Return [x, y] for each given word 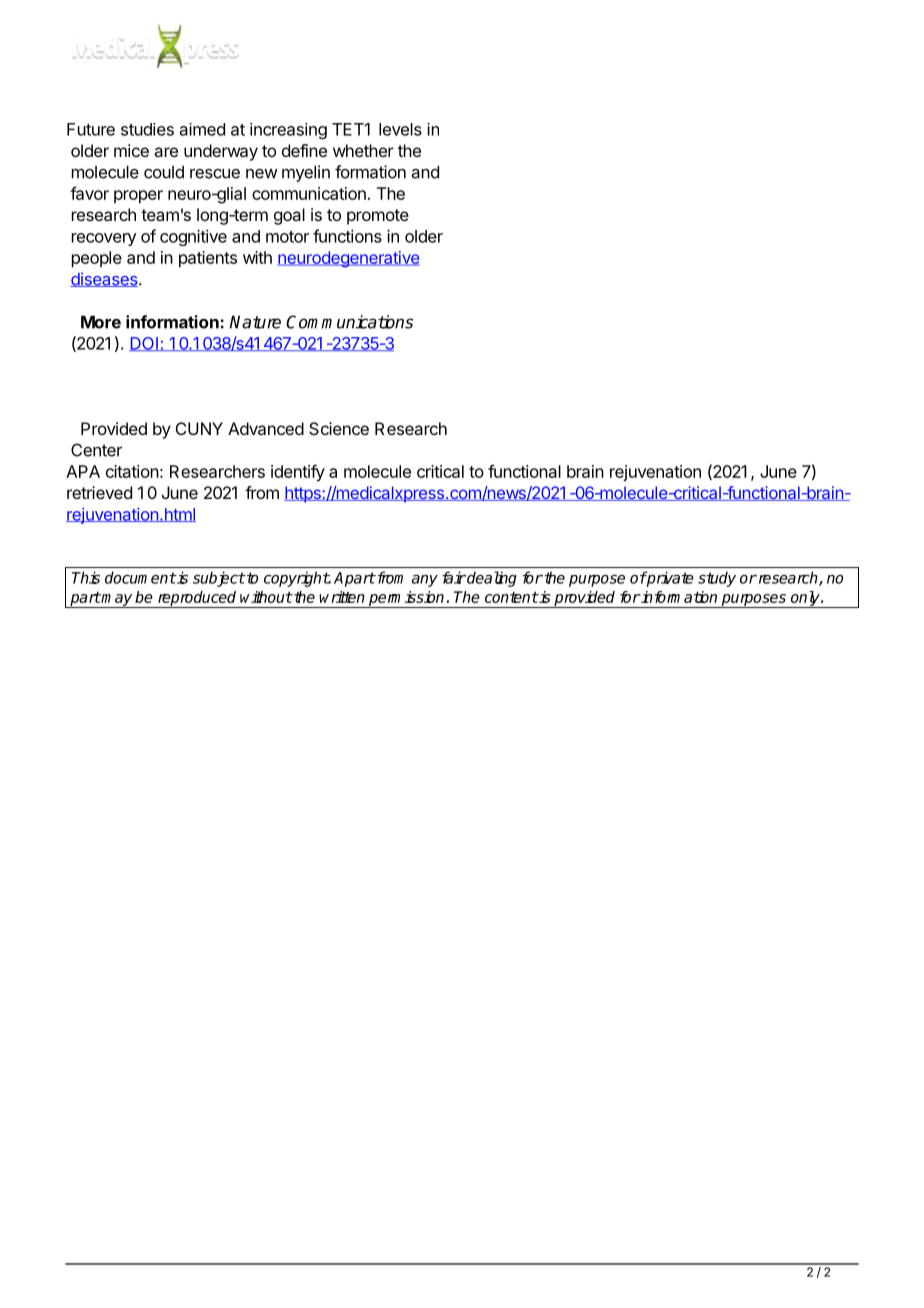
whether [363, 150]
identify [298, 473]
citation [132, 471]
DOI [145, 344]
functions [347, 236]
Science [339, 428]
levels [400, 129]
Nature [255, 322]
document [140, 577]
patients [208, 259]
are [166, 152]
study [717, 579]
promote [378, 217]
